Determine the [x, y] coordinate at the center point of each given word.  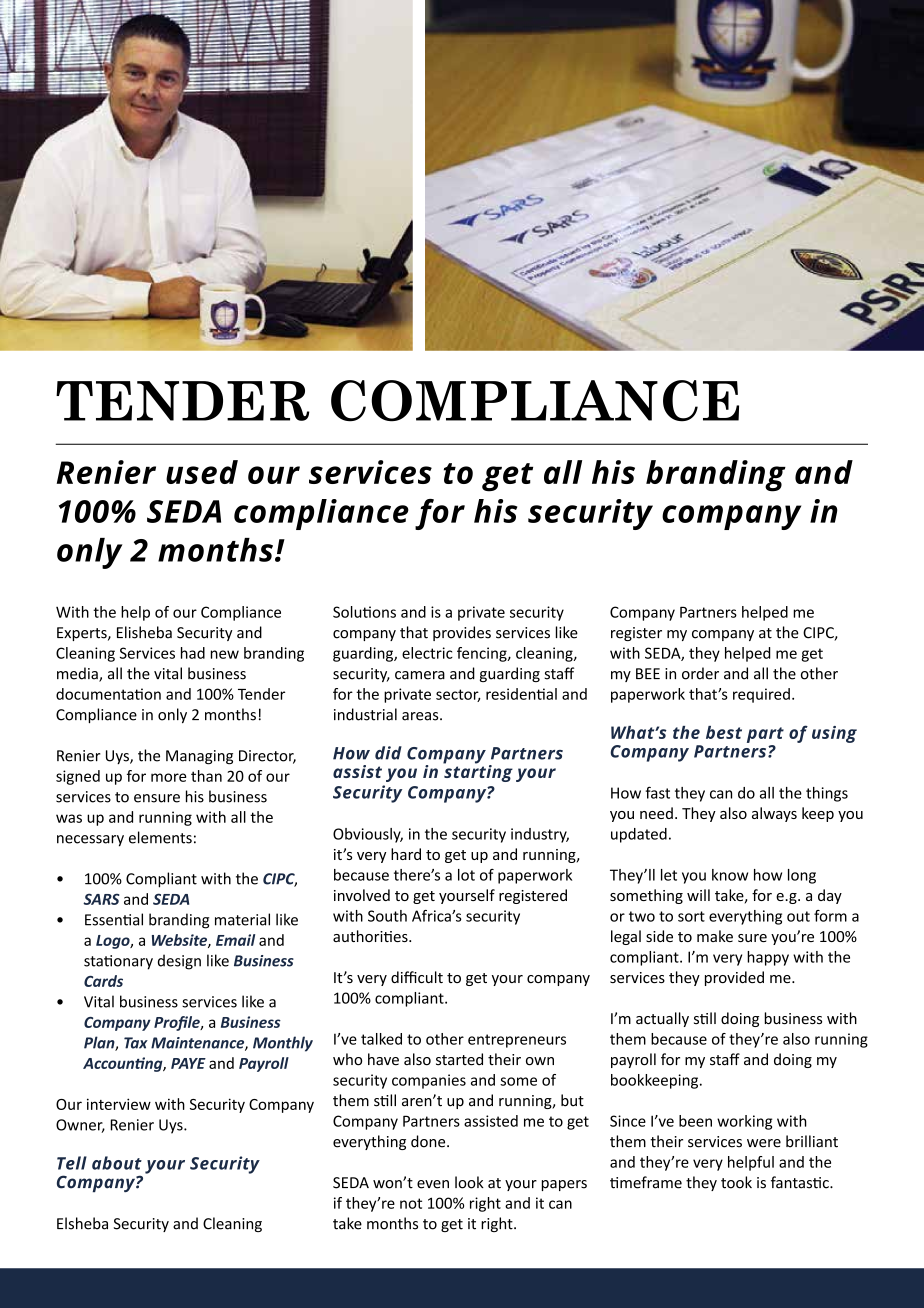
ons [384, 613]
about [117, 1163]
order [700, 673]
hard [406, 854]
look [469, 1182]
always [774, 814]
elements [160, 837]
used [202, 472]
